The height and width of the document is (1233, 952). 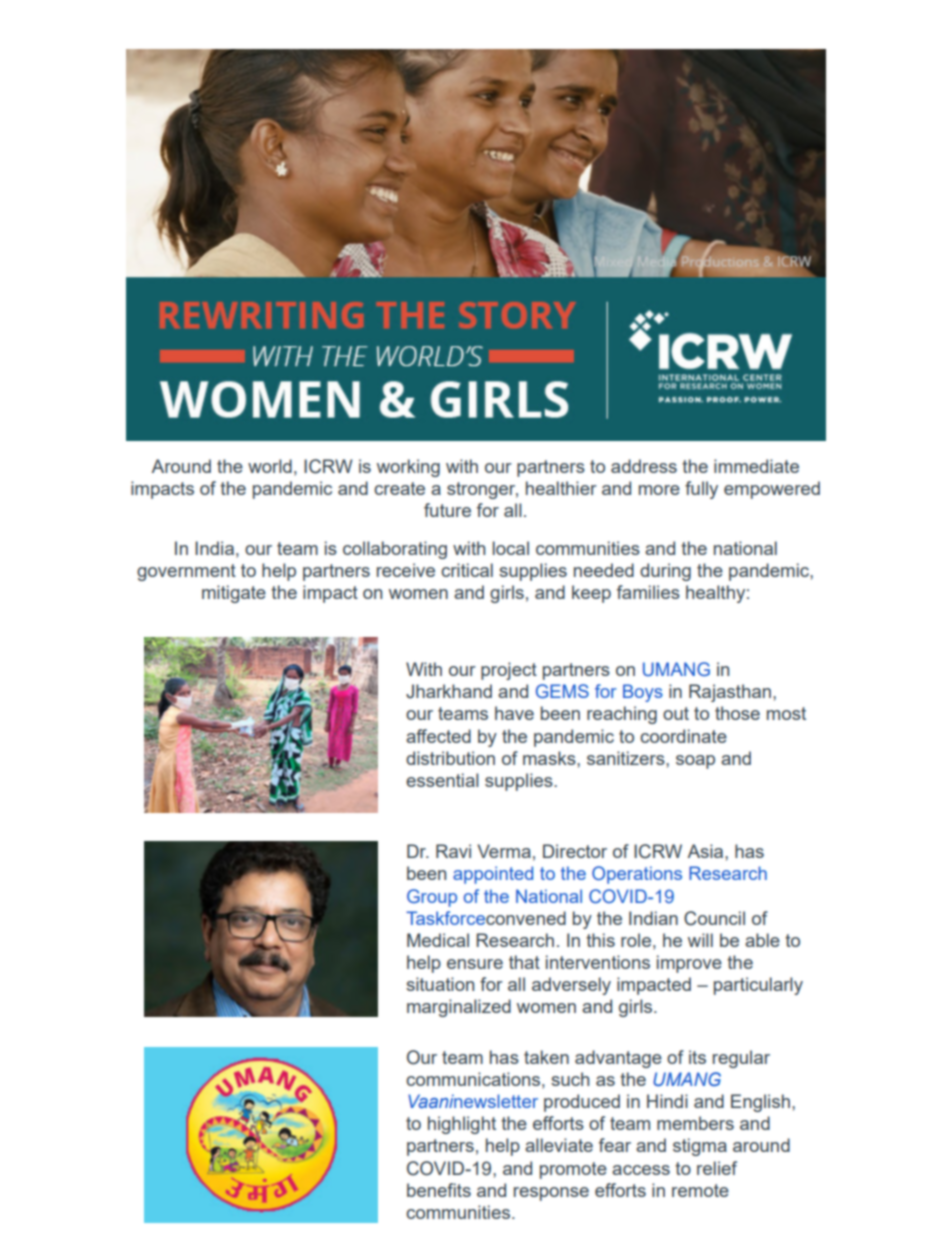 What do you see at coordinates (234, 594) in the document?
I see `mitigate` at bounding box center [234, 594].
